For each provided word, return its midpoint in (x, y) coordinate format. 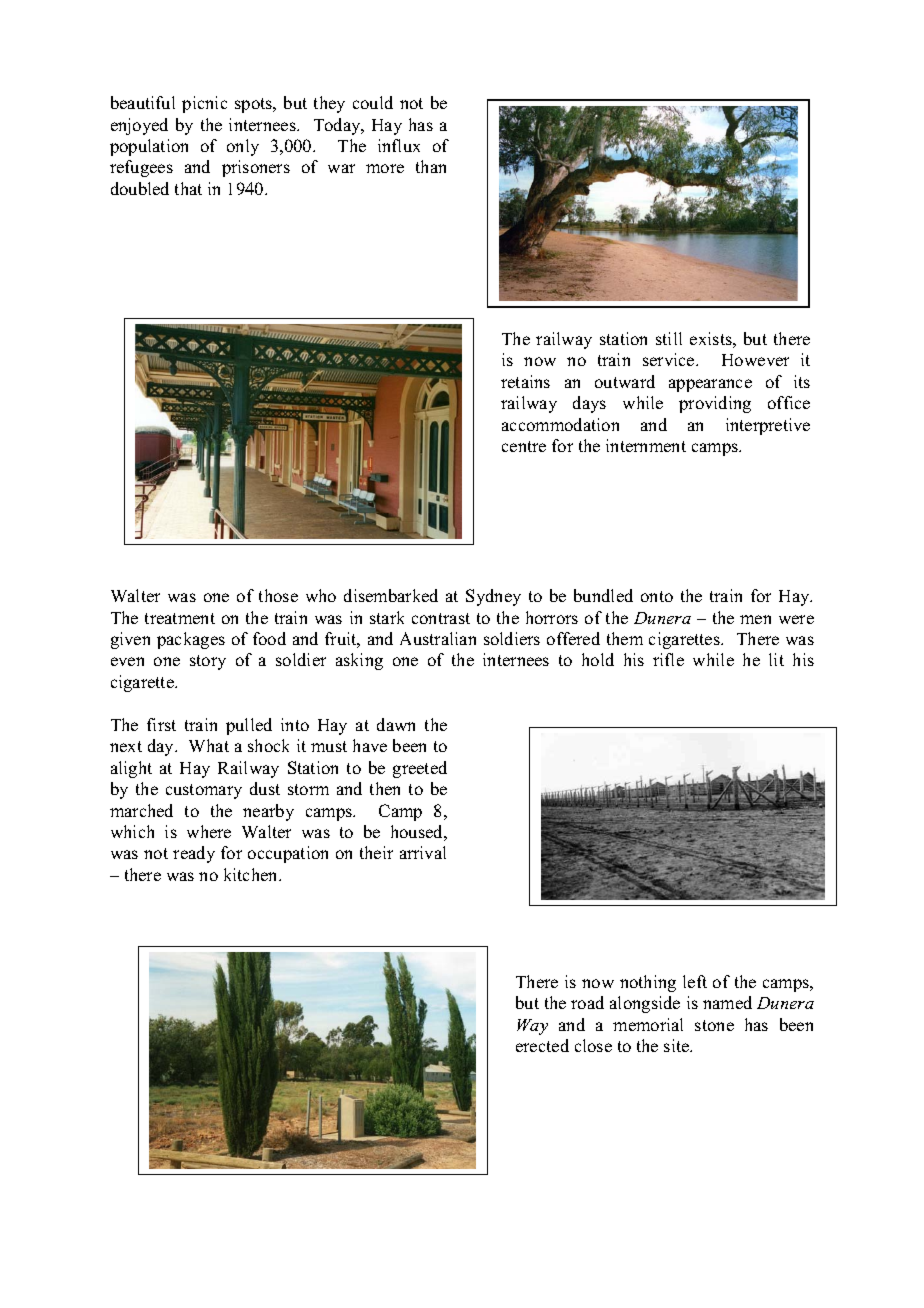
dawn (396, 724)
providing (715, 404)
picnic (204, 104)
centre (524, 446)
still (669, 338)
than (431, 166)
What (209, 745)
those (278, 595)
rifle (668, 659)
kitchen (252, 874)
